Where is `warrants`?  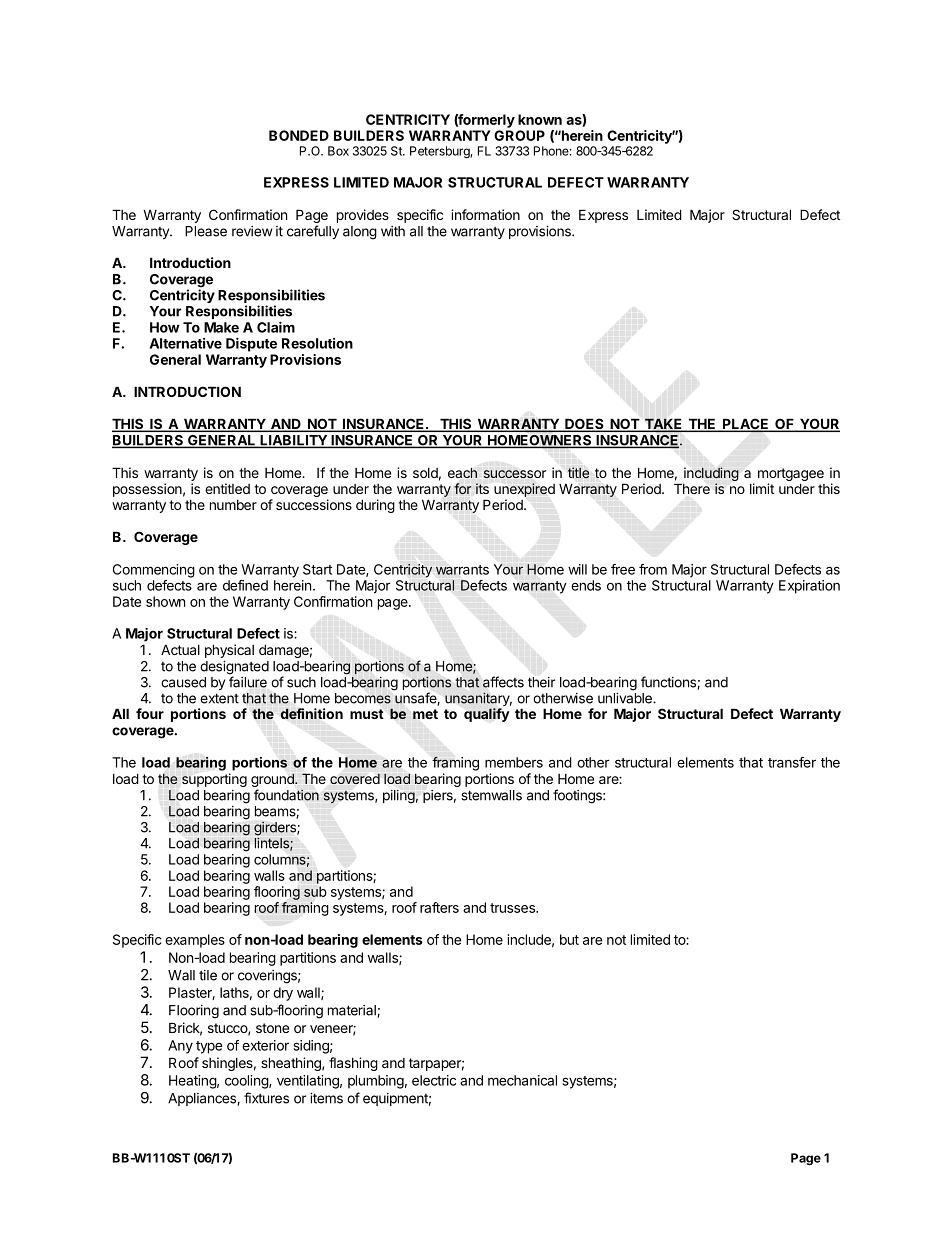
warrants is located at coordinates (462, 570).
